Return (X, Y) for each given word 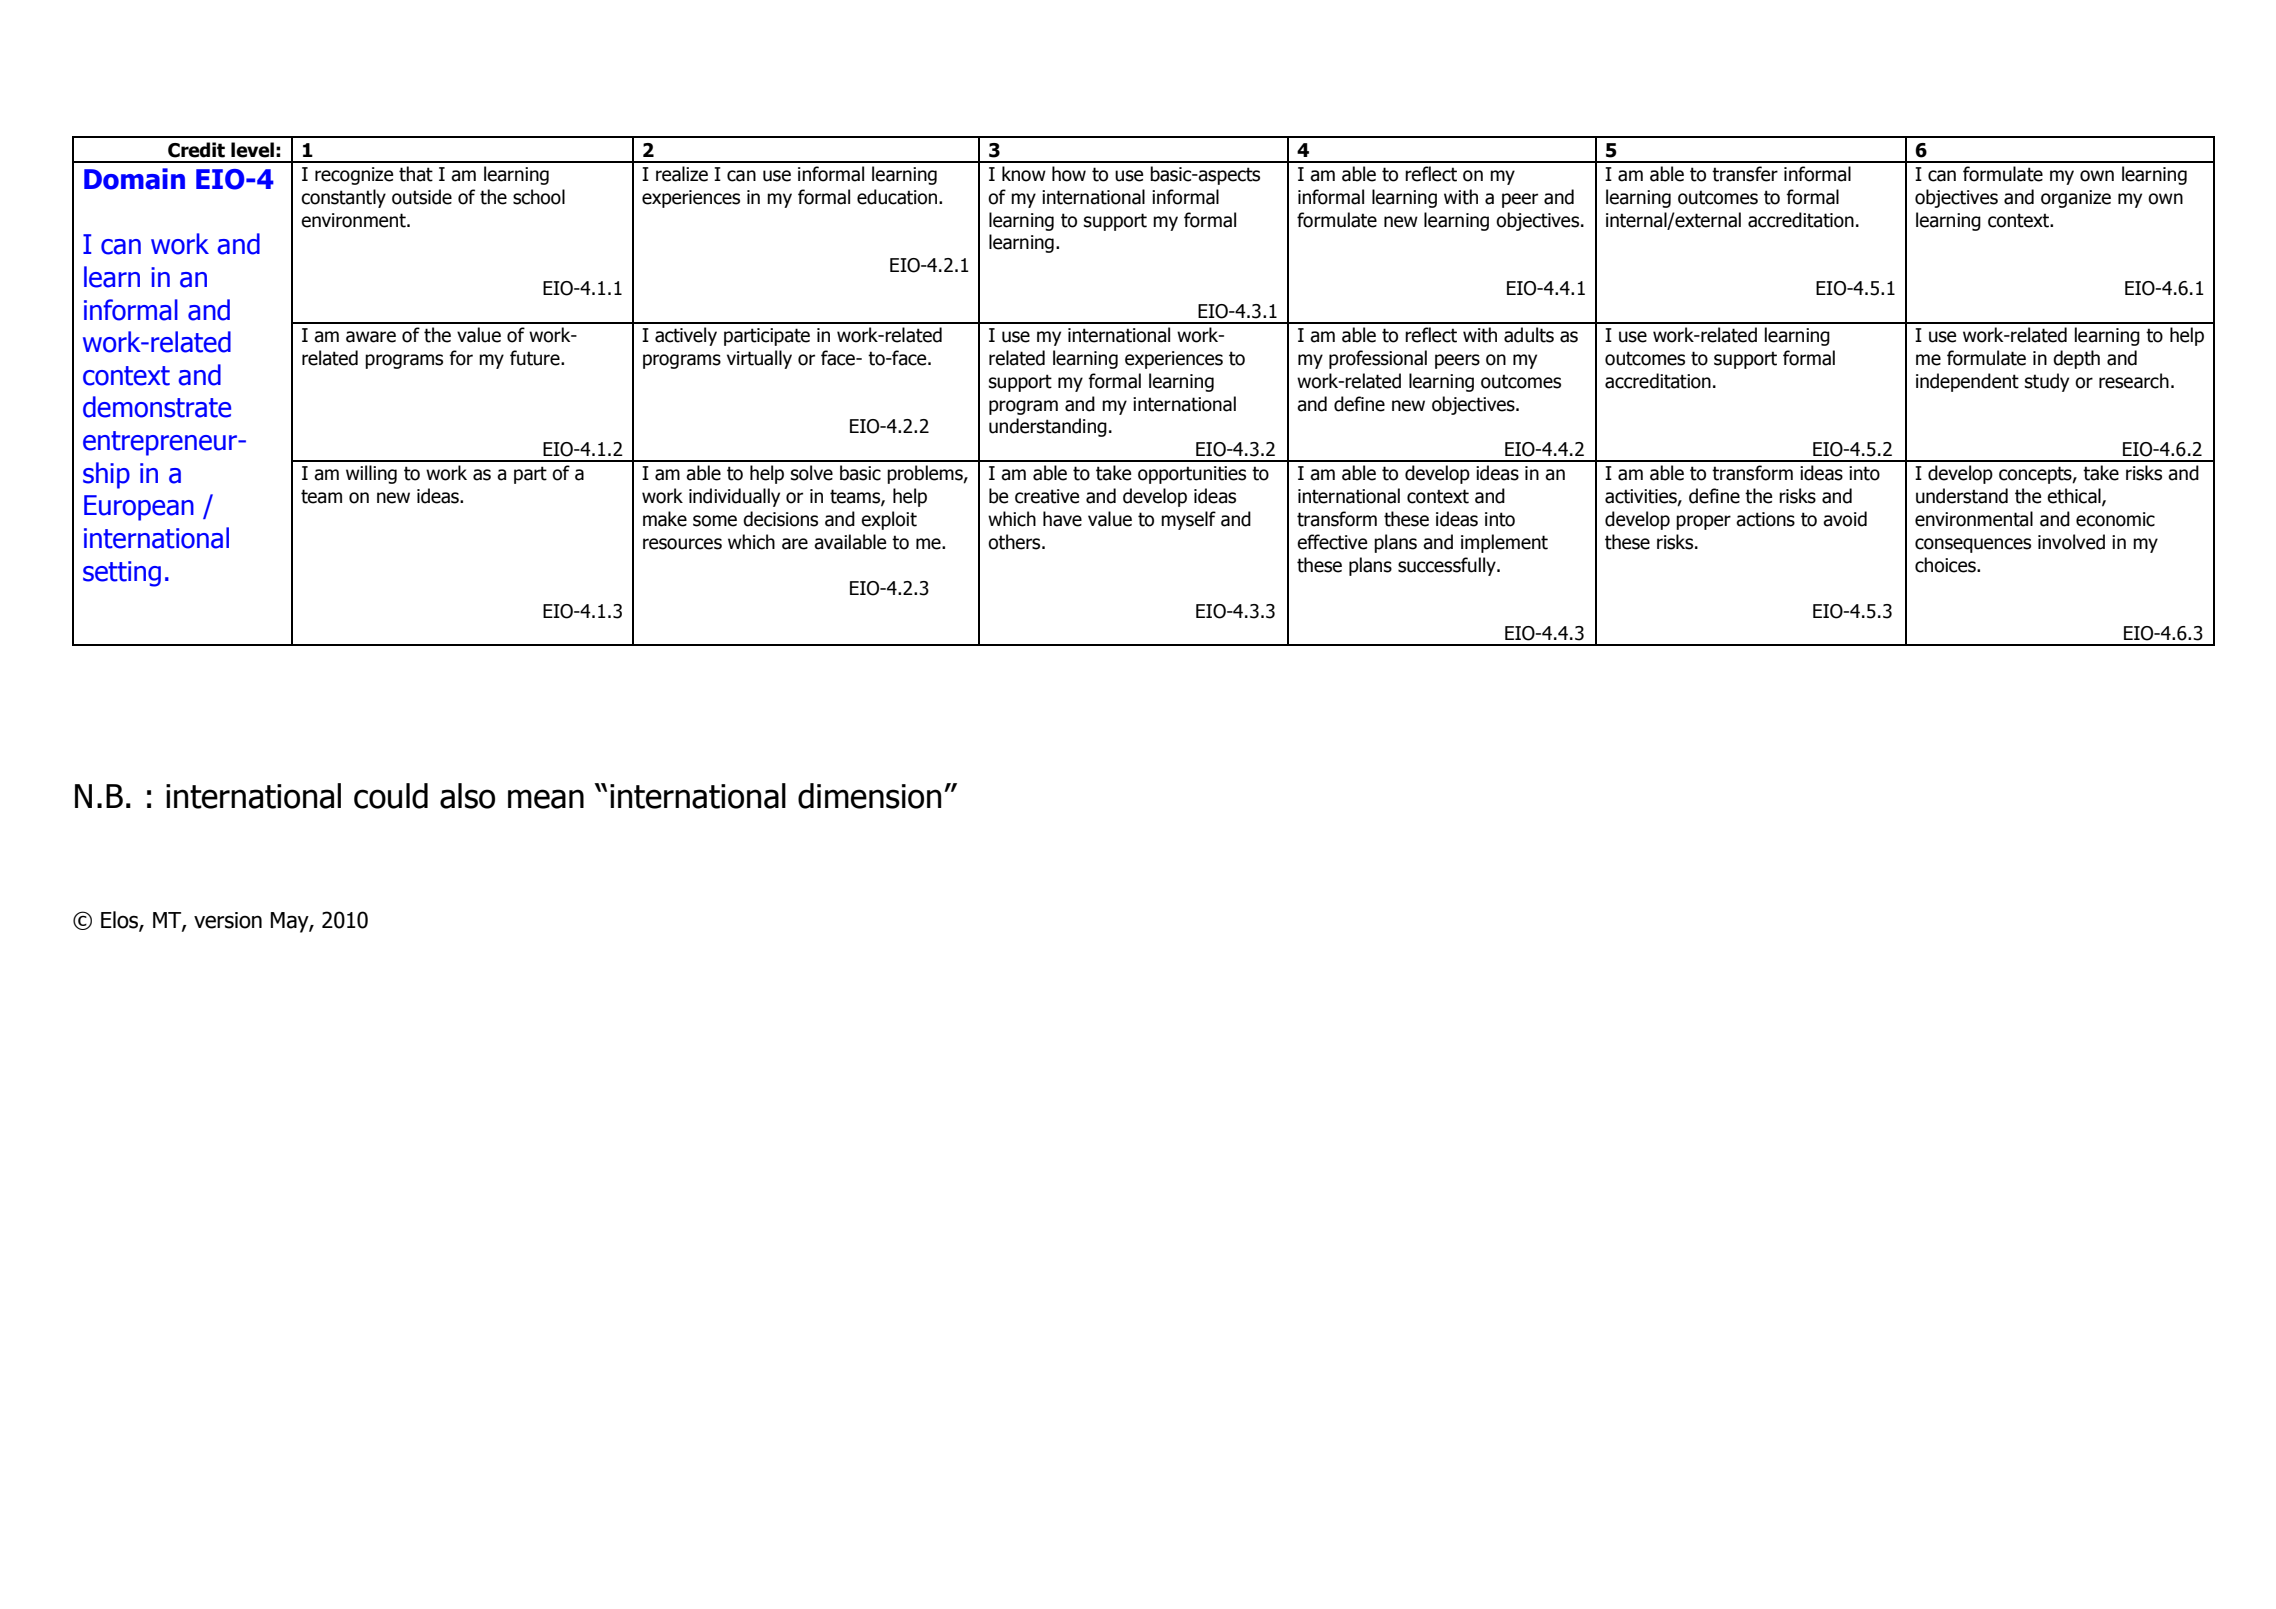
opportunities (1192, 475)
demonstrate (157, 407)
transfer (1745, 174)
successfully (1448, 566)
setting (122, 574)
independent (1967, 382)
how (1069, 174)
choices (1946, 565)
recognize (354, 176)
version (228, 920)
